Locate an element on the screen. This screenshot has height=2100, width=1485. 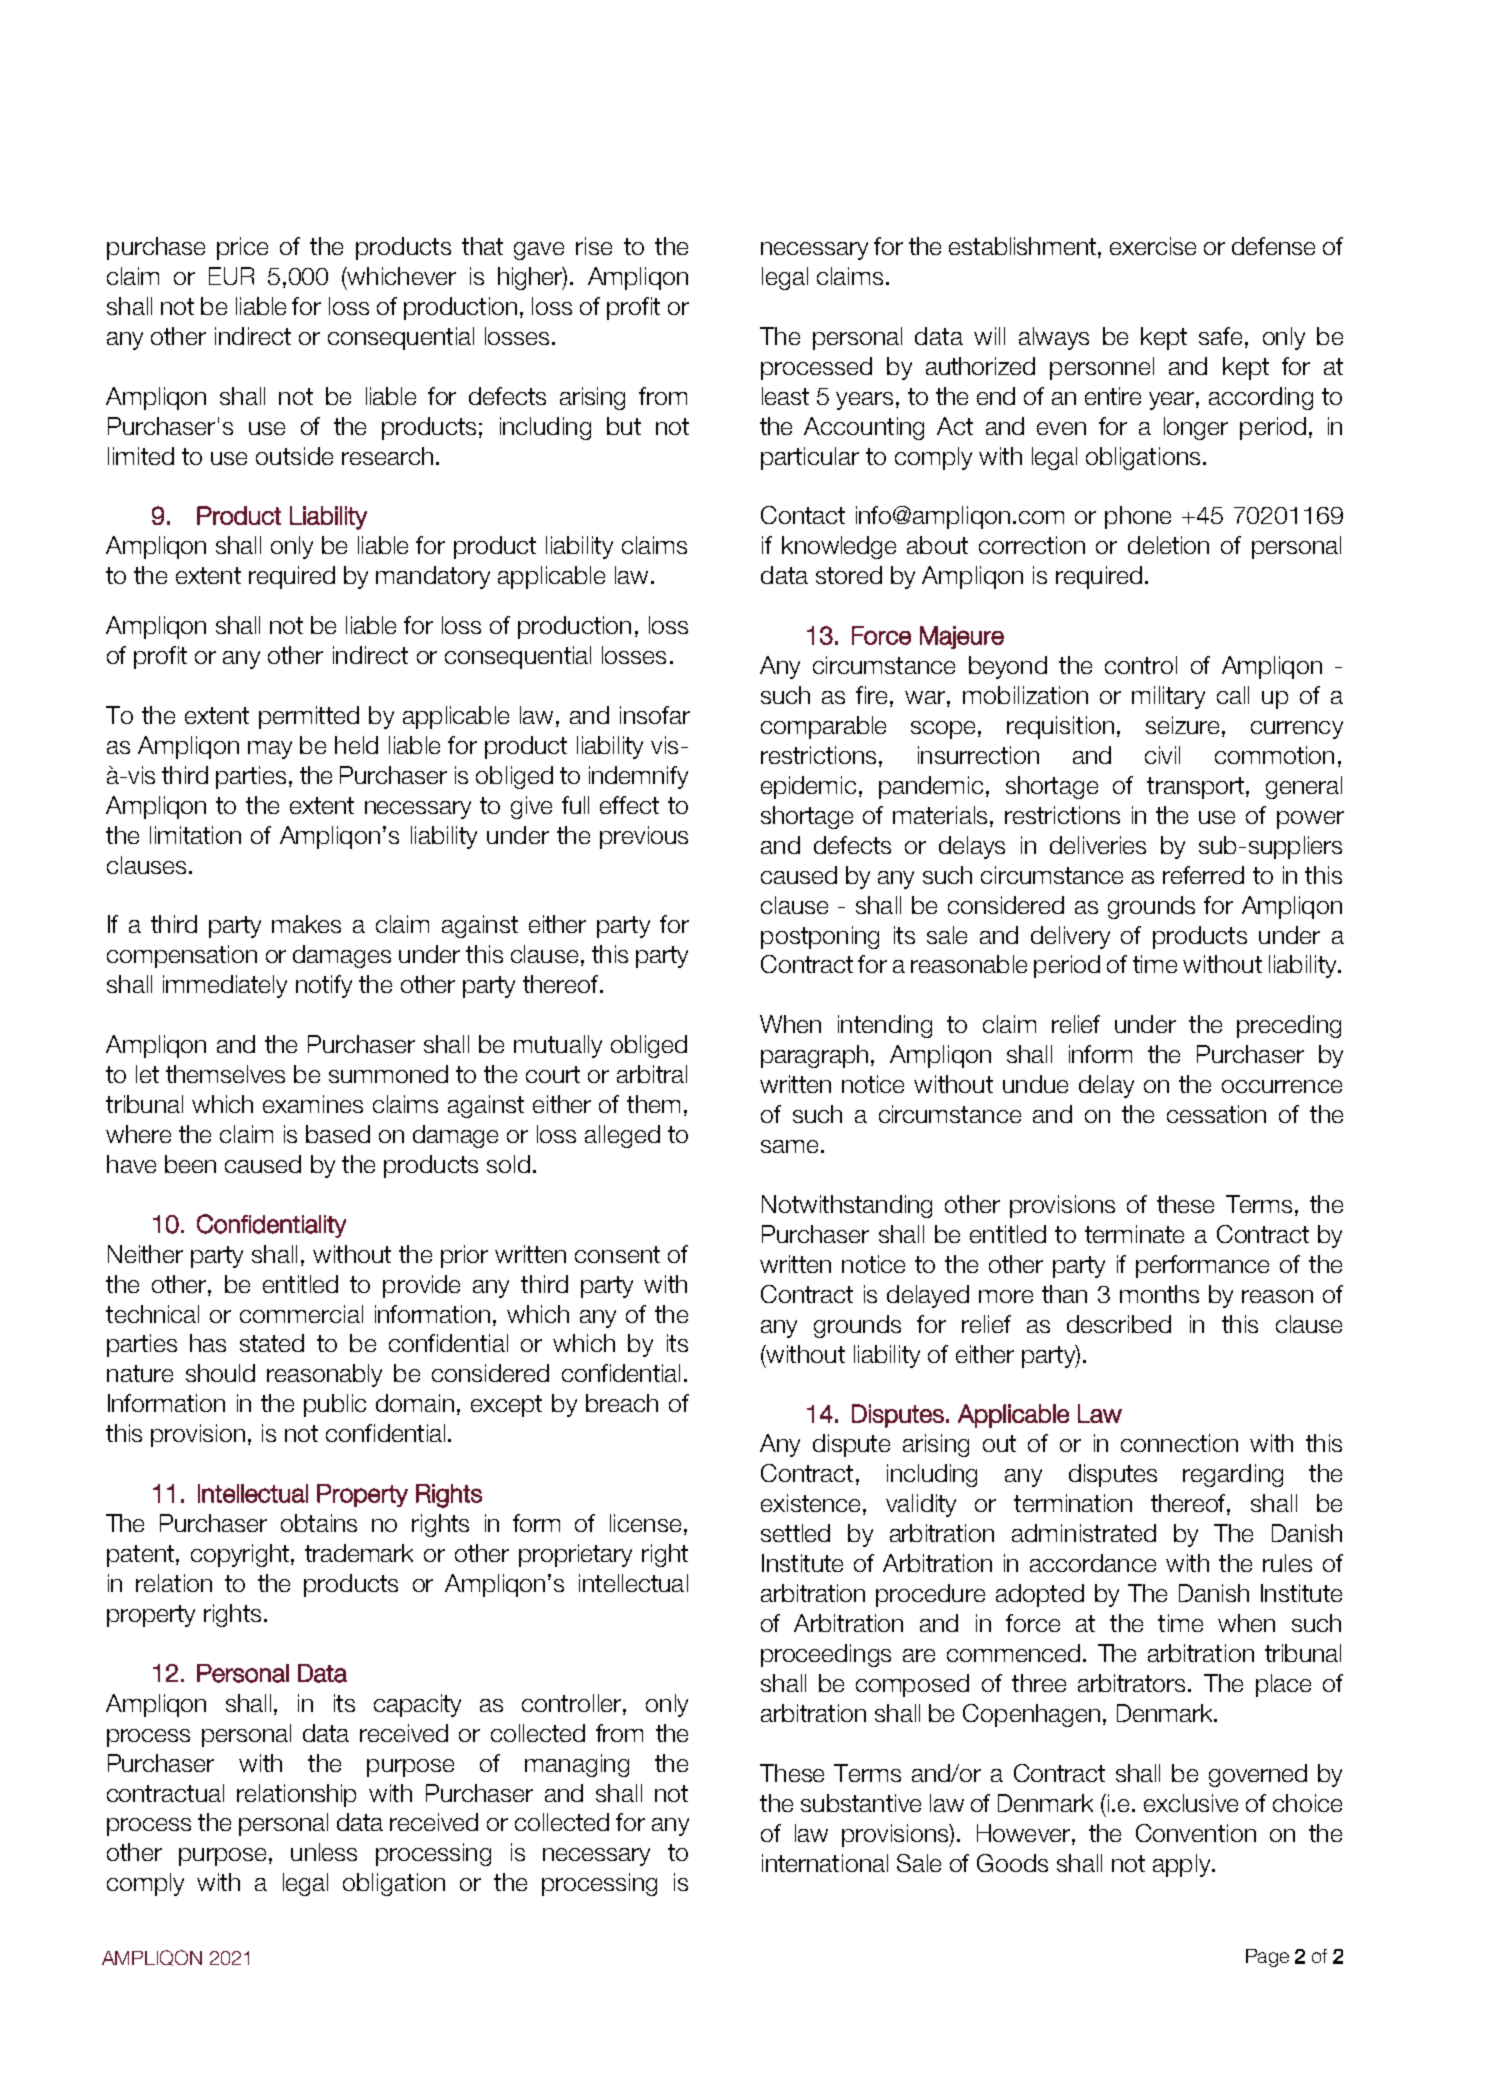
unless is located at coordinates (324, 1852).
